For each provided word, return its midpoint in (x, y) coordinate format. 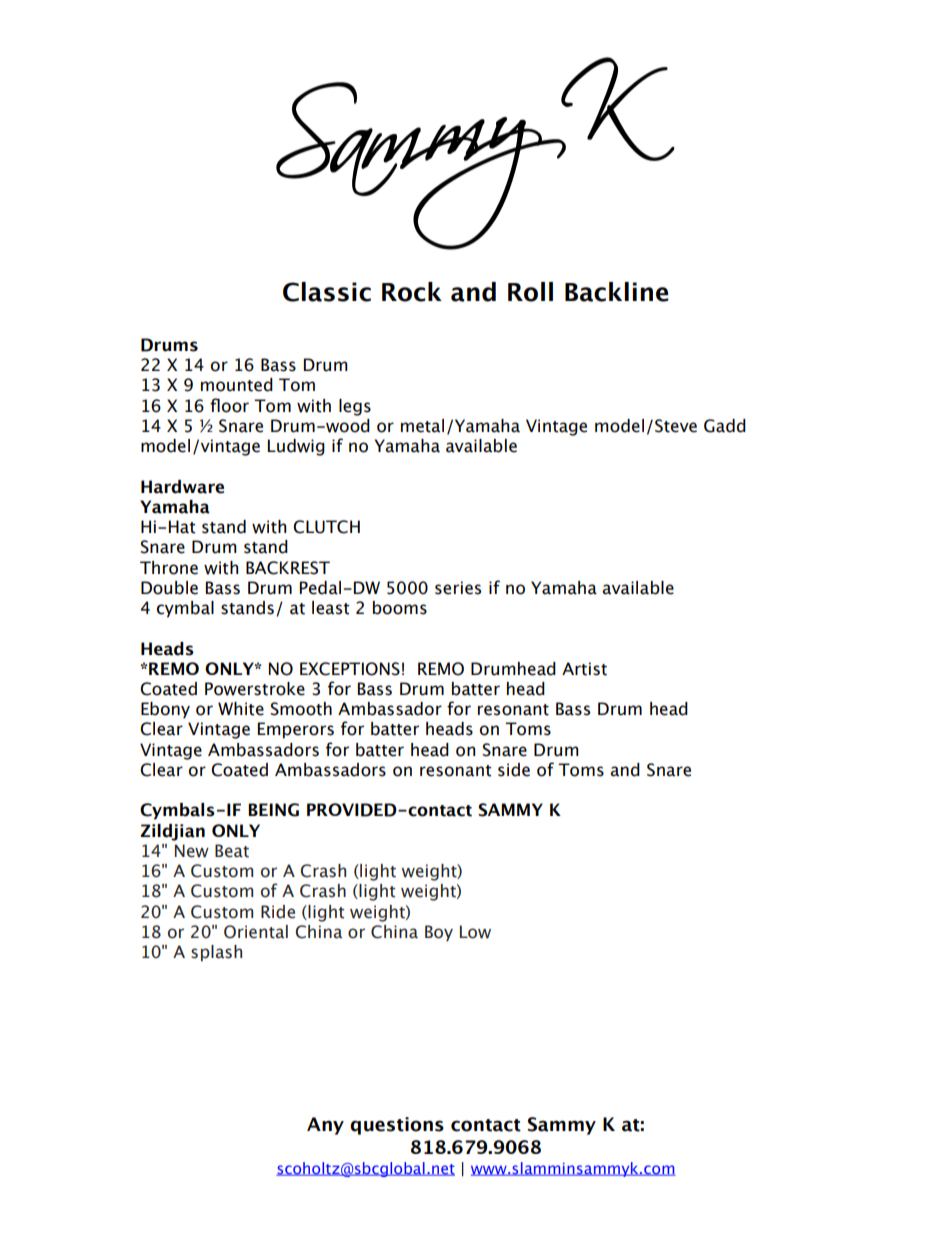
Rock (412, 292)
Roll (530, 292)
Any (325, 1126)
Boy (439, 933)
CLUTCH (326, 527)
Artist (584, 669)
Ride (278, 912)
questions (397, 1126)
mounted (237, 385)
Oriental (256, 932)
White (241, 709)
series (458, 588)
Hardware (182, 487)
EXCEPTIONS (350, 669)
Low (475, 932)
